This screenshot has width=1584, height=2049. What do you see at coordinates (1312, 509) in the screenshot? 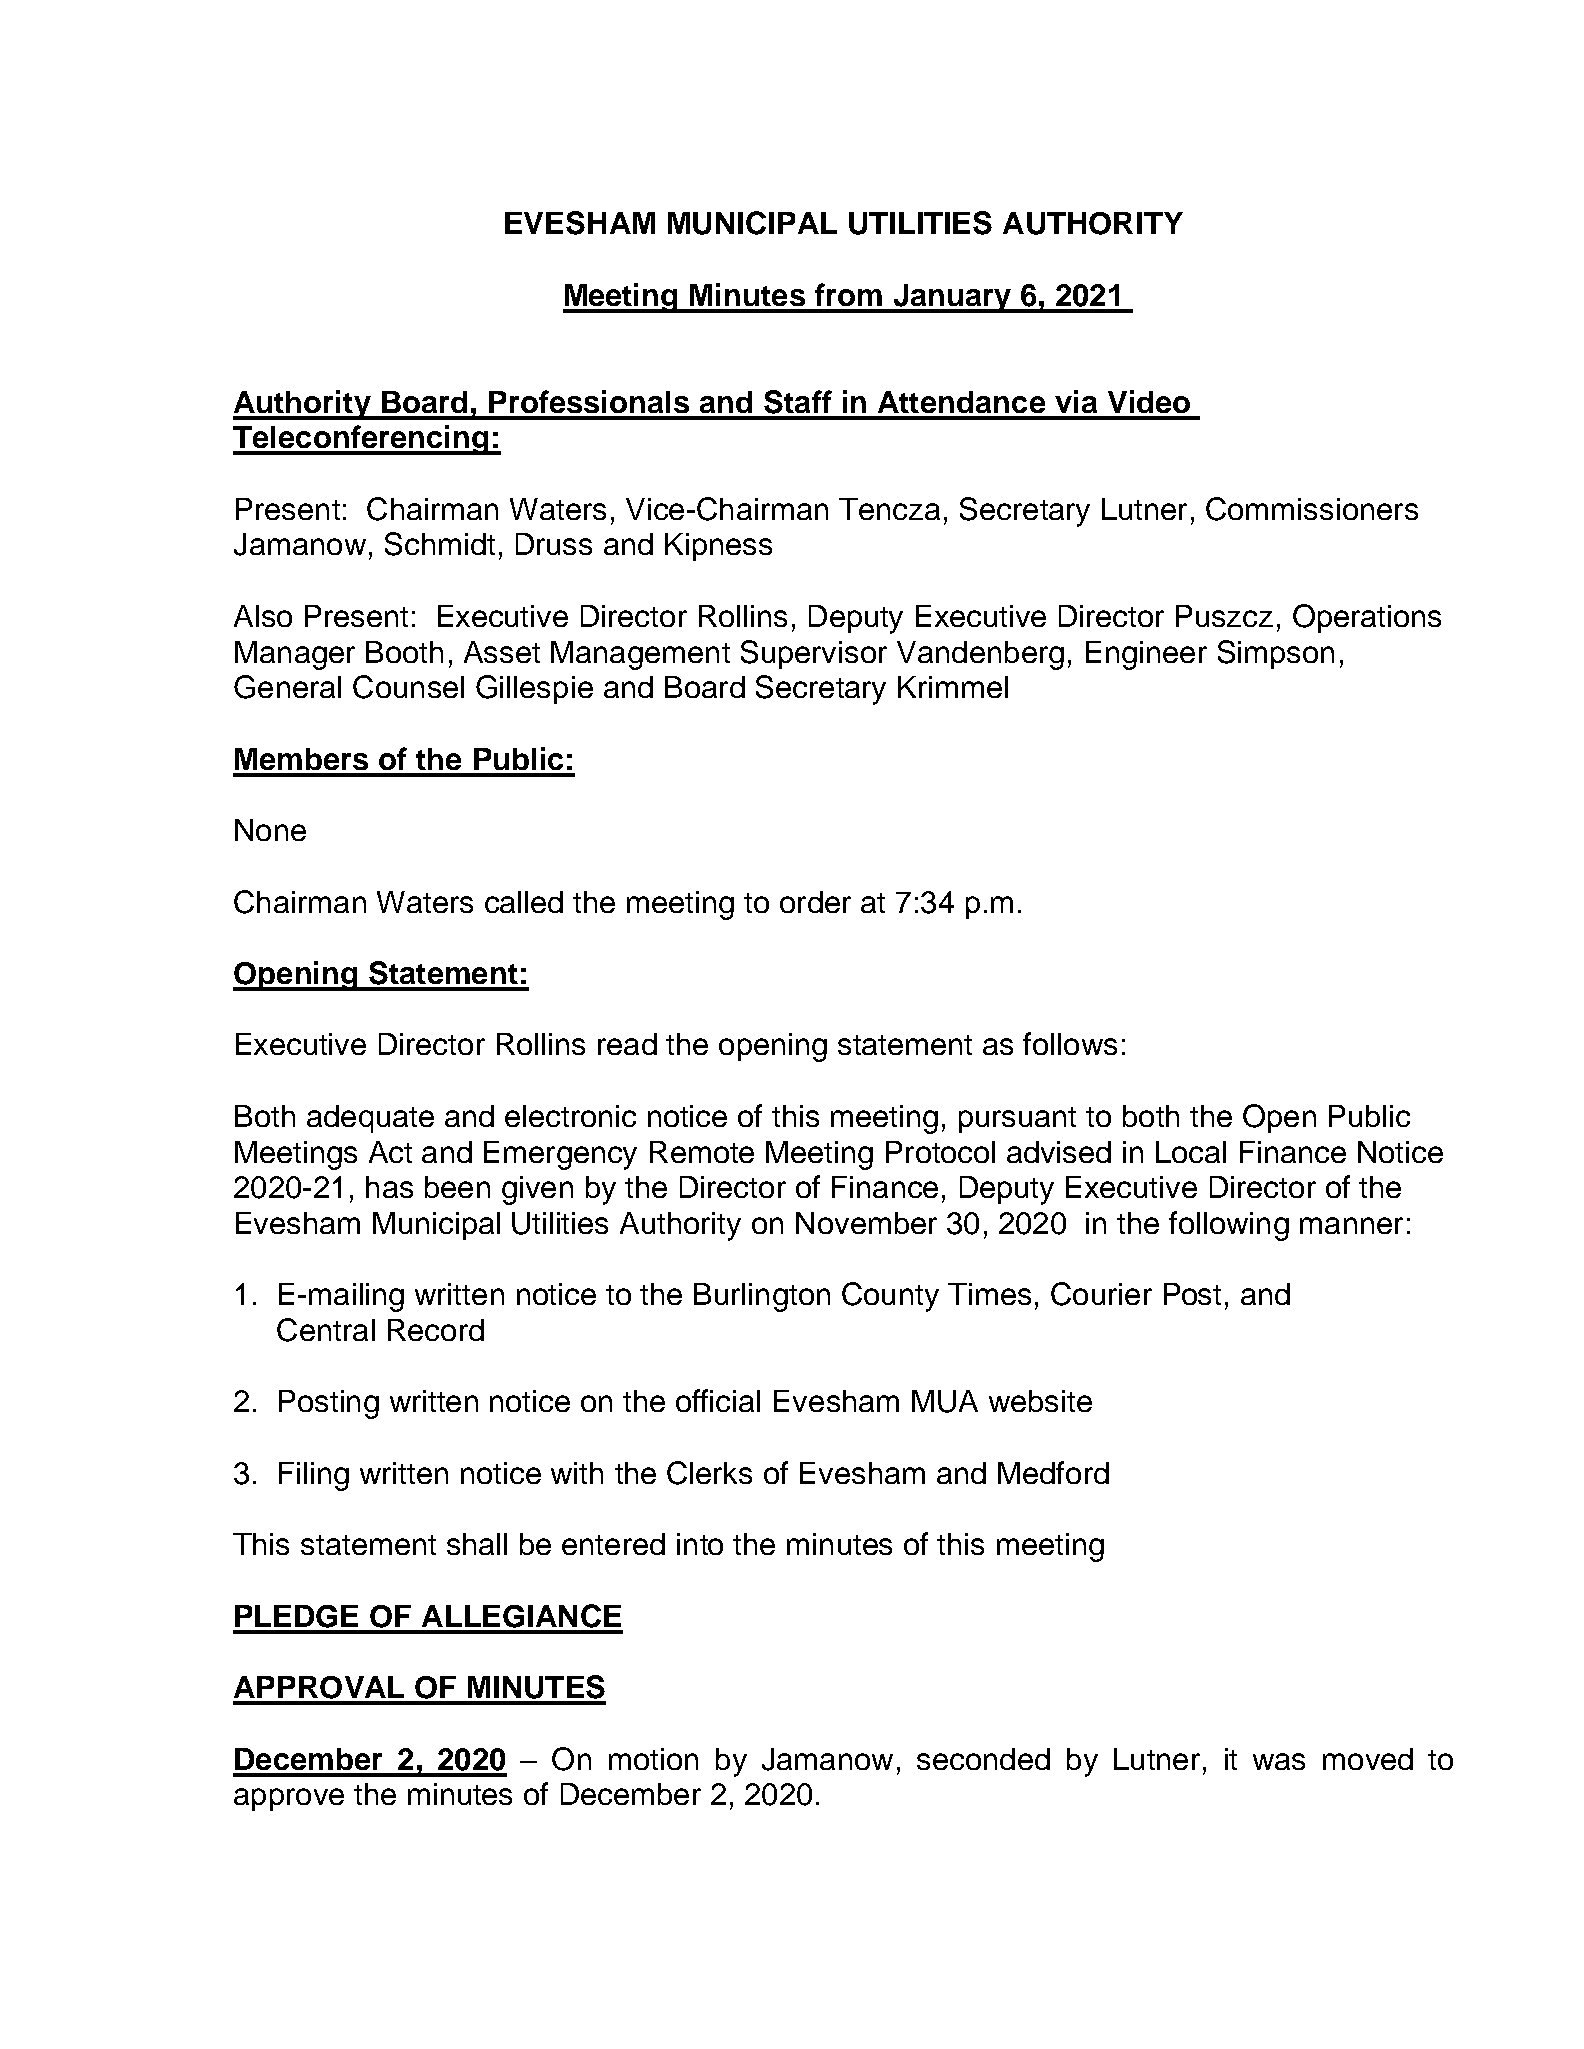
I see `Commissioners` at bounding box center [1312, 509].
